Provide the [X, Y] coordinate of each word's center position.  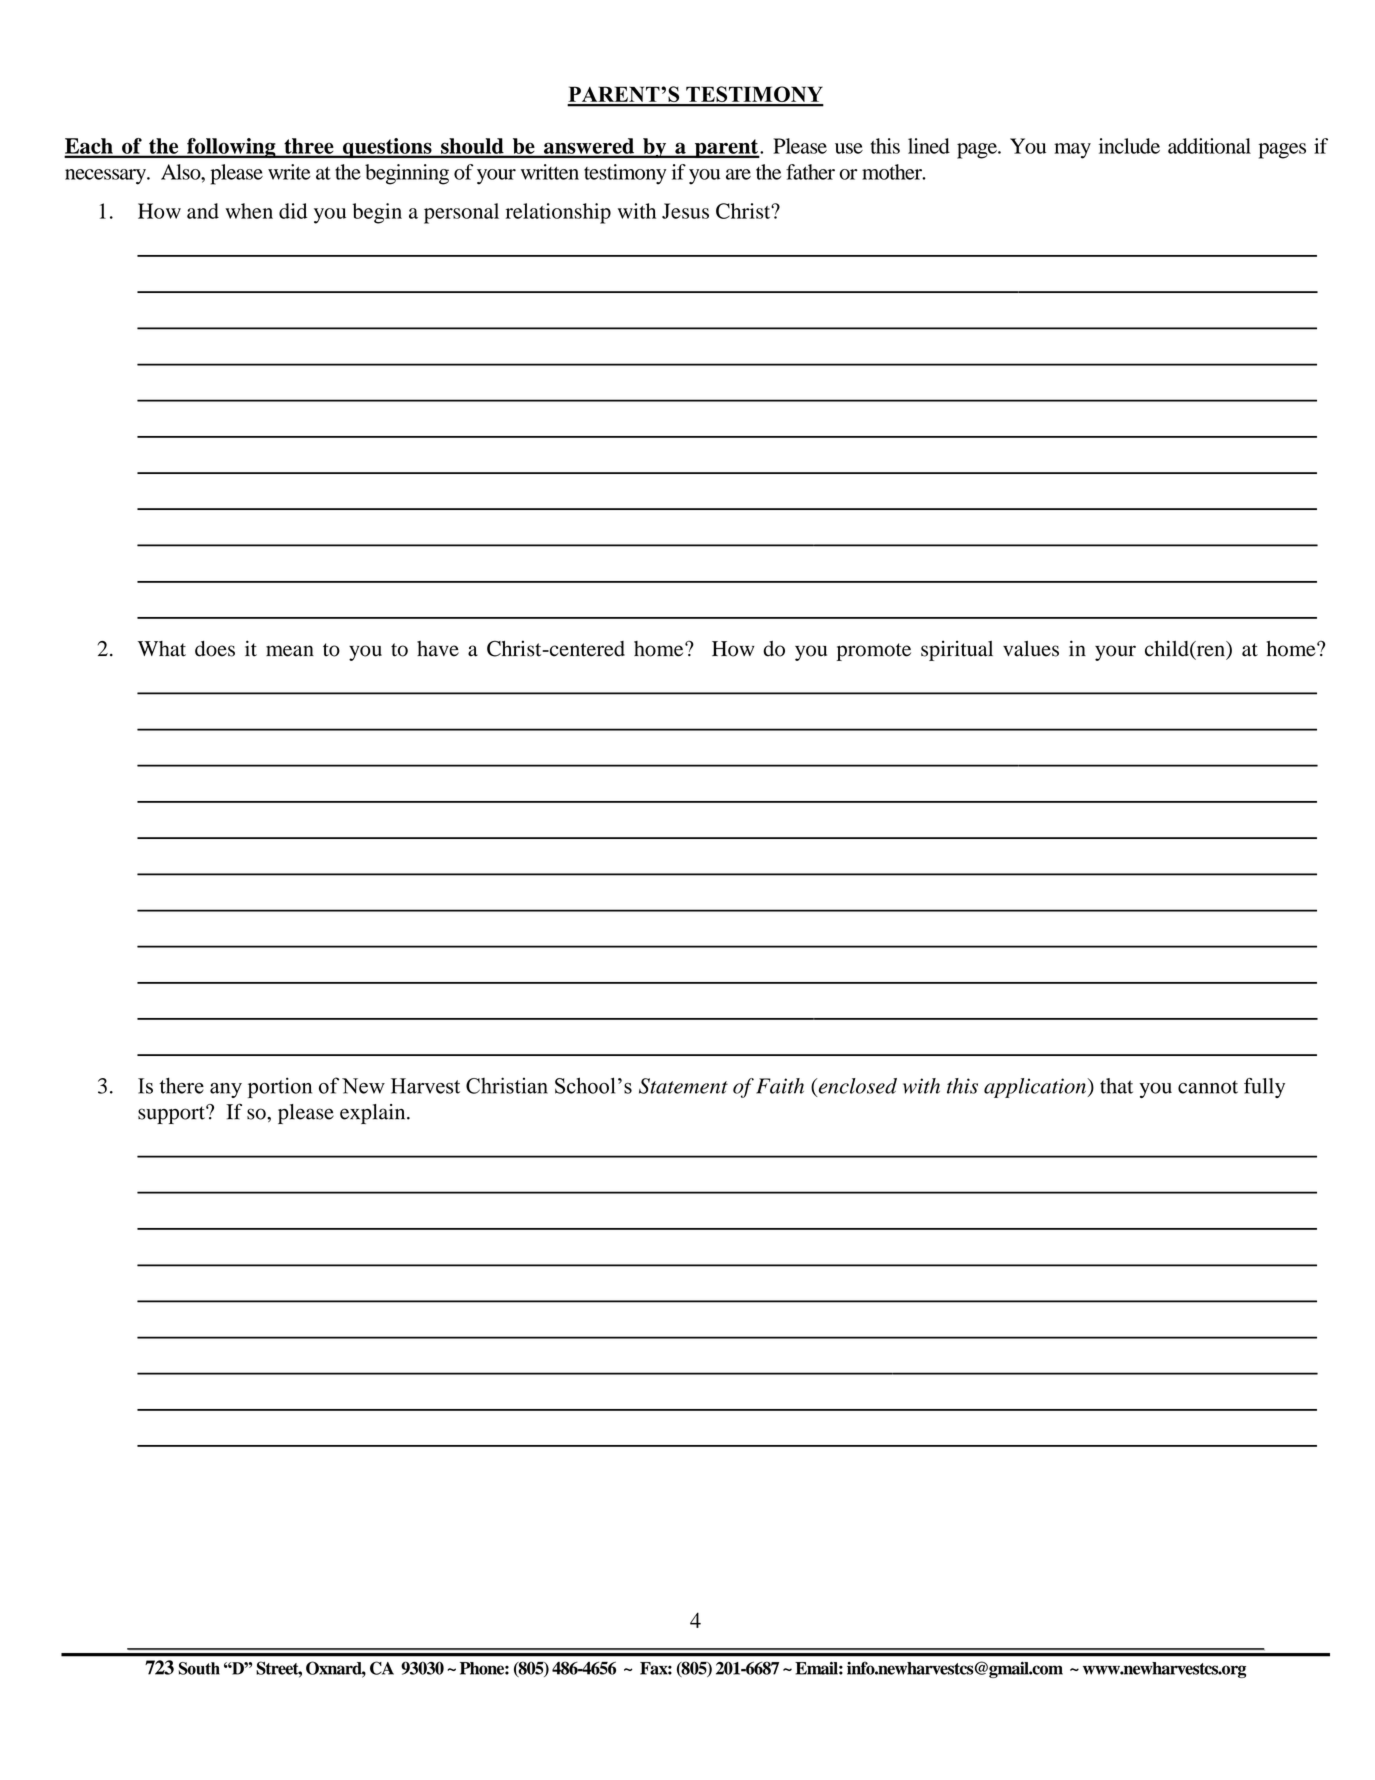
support [172, 1115]
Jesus [685, 211]
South [199, 1668]
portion [280, 1087]
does [215, 649]
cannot [1208, 1087]
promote [874, 652]
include [1129, 146]
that [1116, 1086]
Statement [683, 1086]
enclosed [856, 1087]
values [1031, 649]
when [249, 211]
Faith [780, 1086]
